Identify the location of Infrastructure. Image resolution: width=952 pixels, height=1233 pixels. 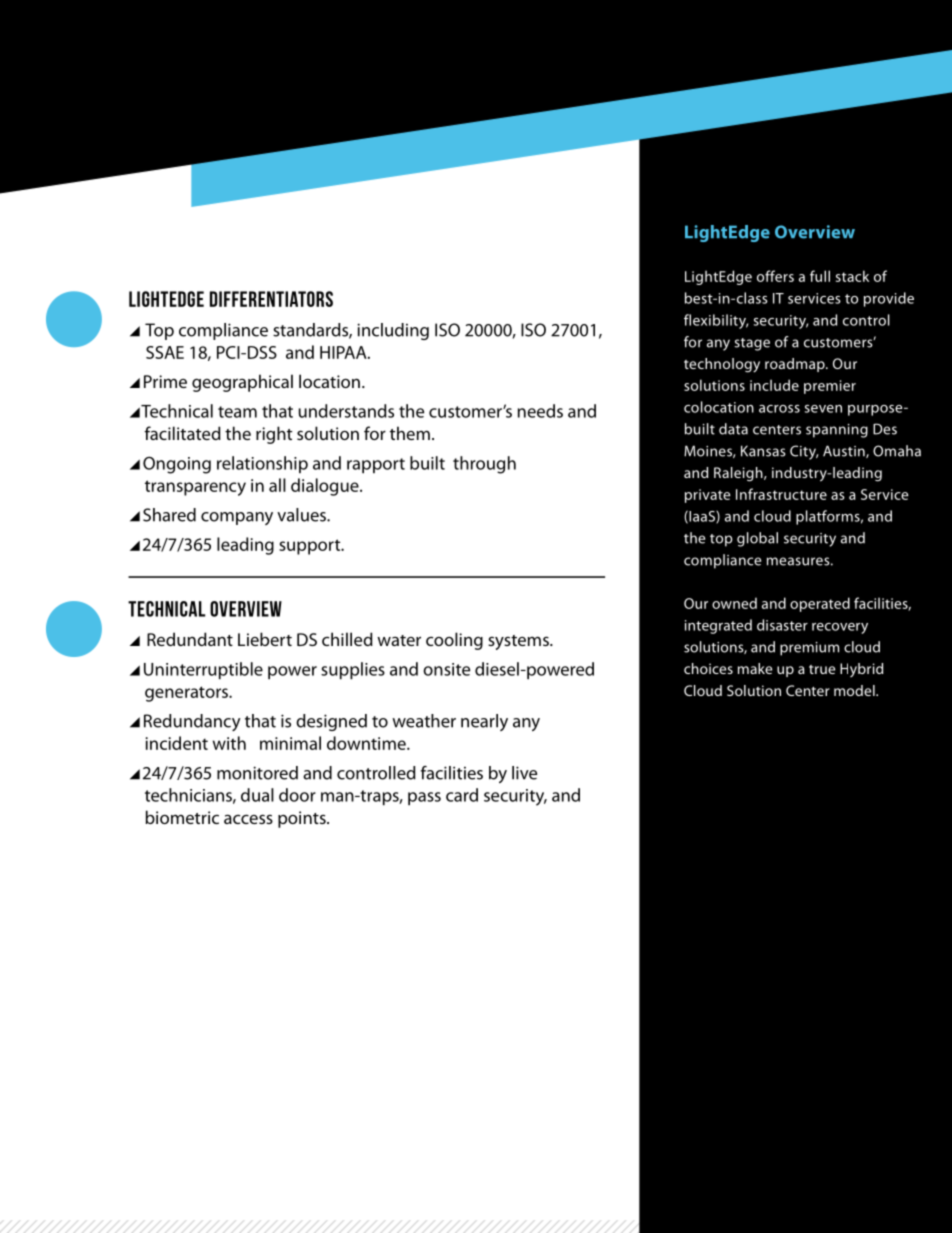
(781, 494).
